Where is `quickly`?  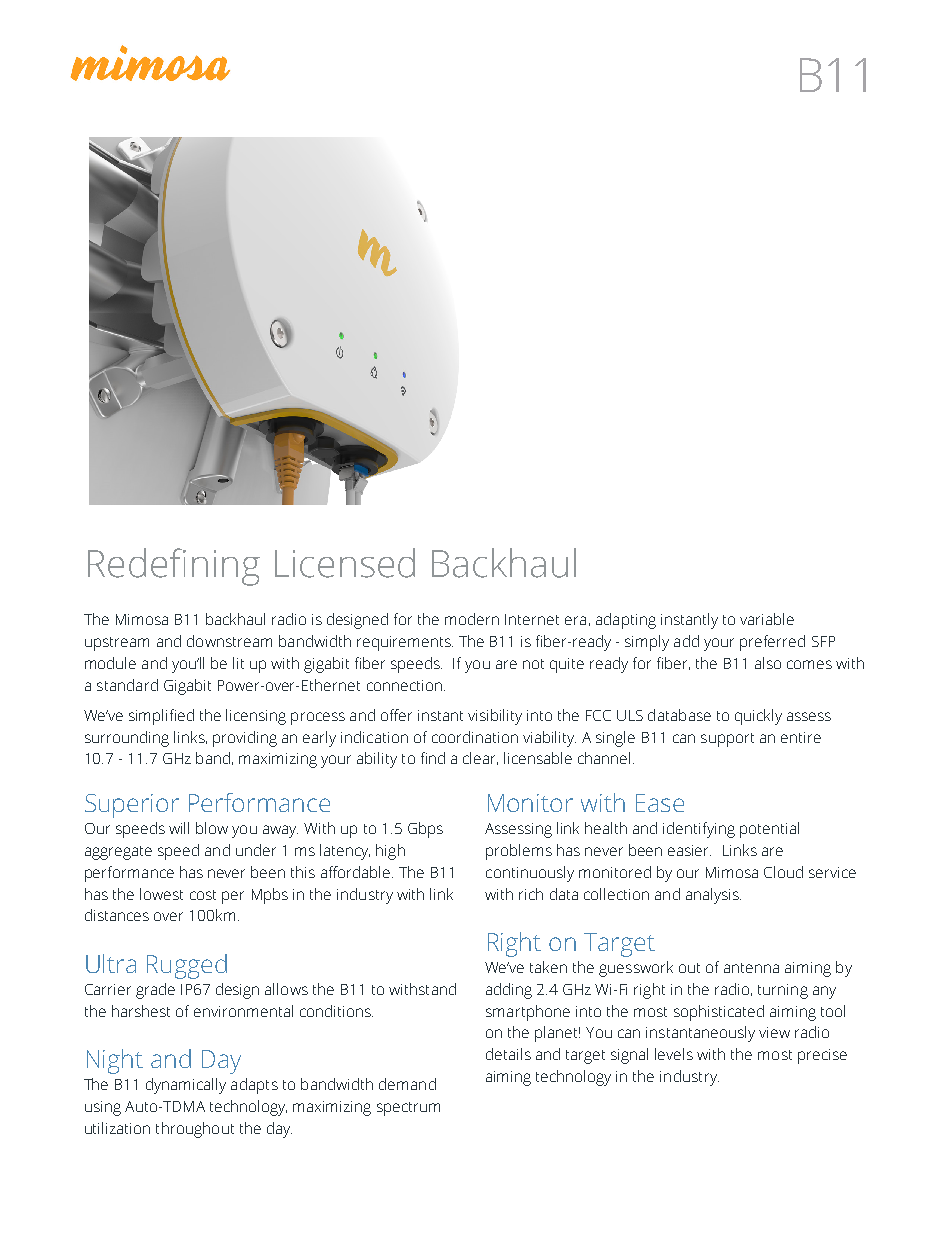 quickly is located at coordinates (758, 717).
